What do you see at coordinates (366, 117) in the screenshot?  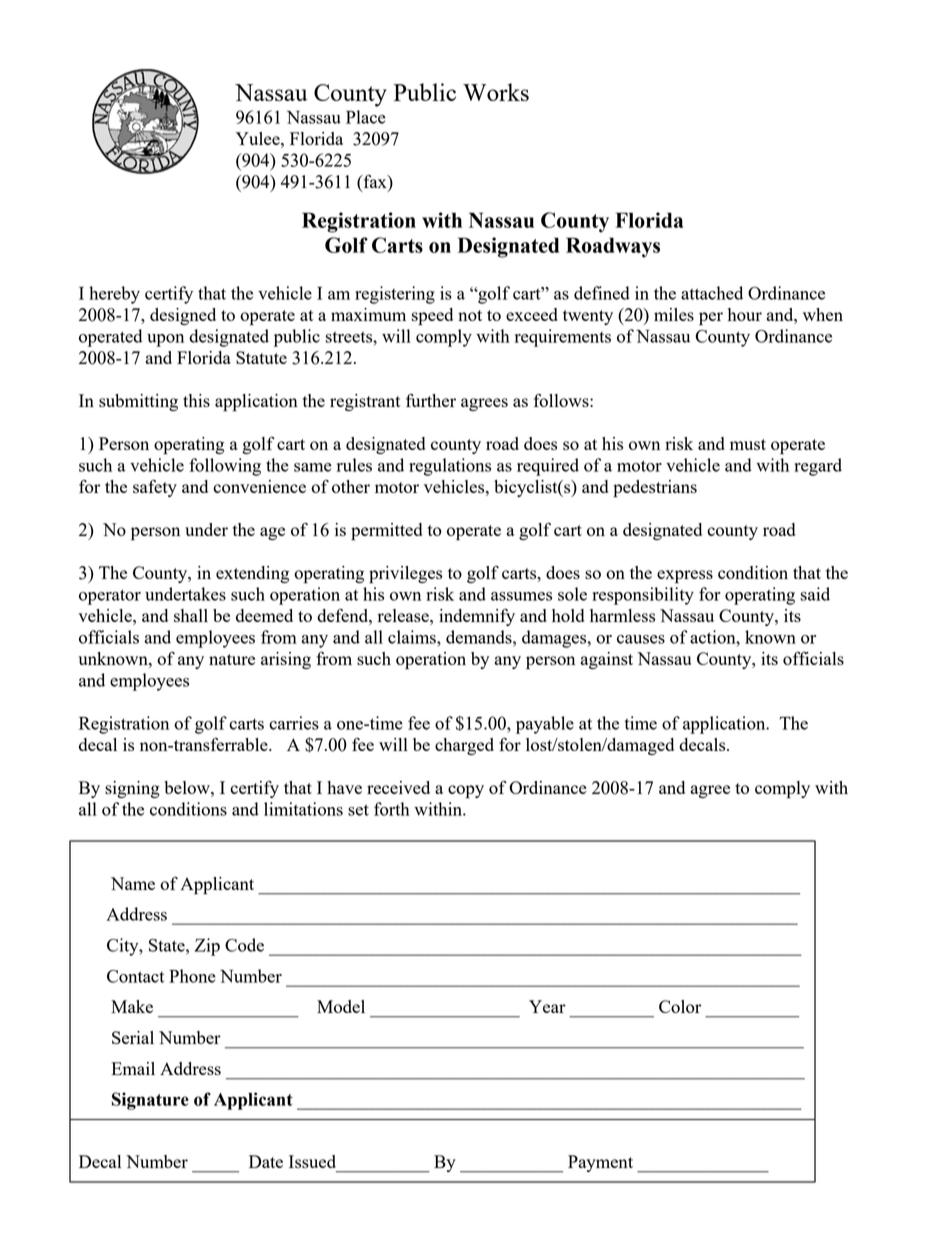 I see `Place` at bounding box center [366, 117].
